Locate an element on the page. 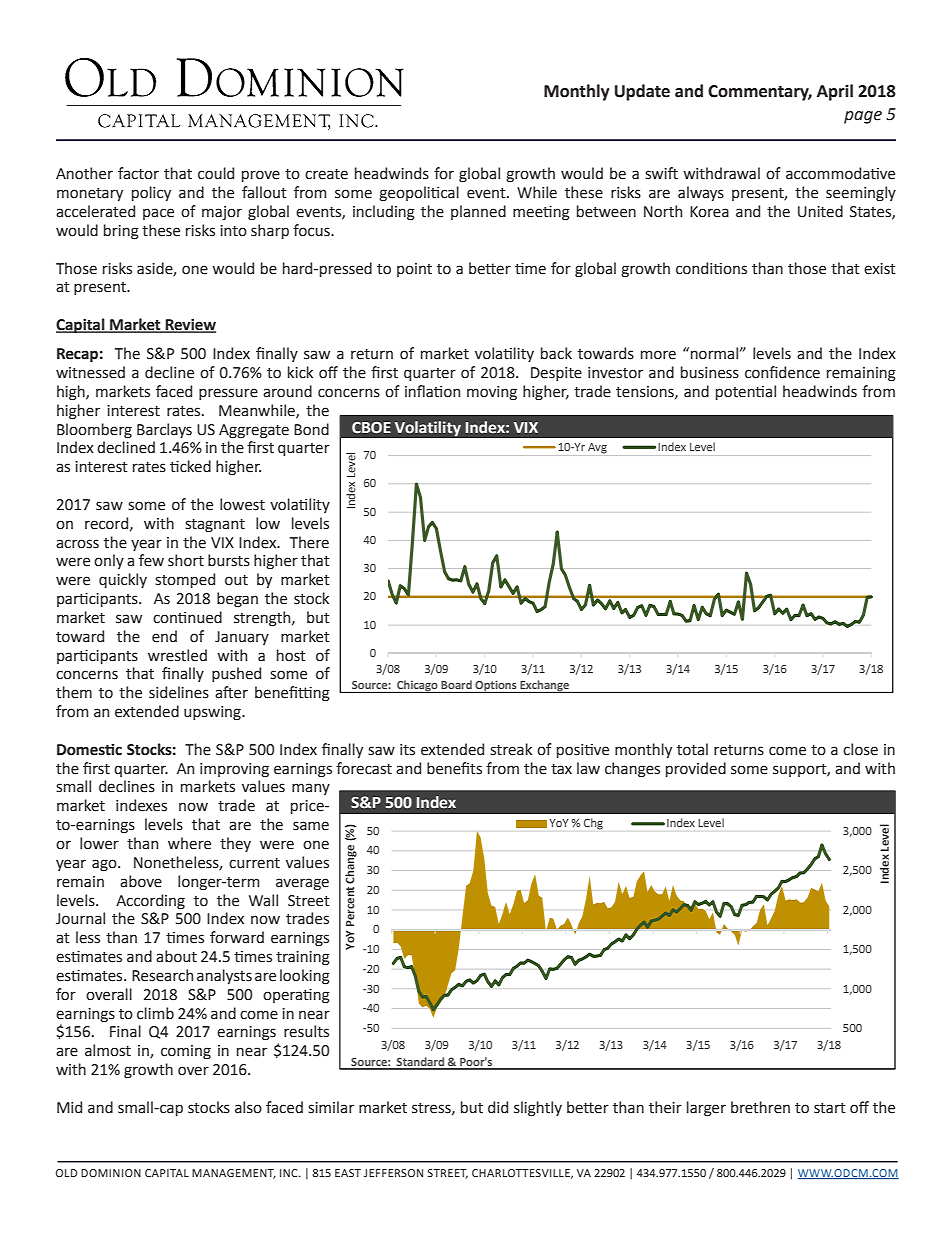 This document has width=952, height=1233. Chg is located at coordinates (593, 824).
